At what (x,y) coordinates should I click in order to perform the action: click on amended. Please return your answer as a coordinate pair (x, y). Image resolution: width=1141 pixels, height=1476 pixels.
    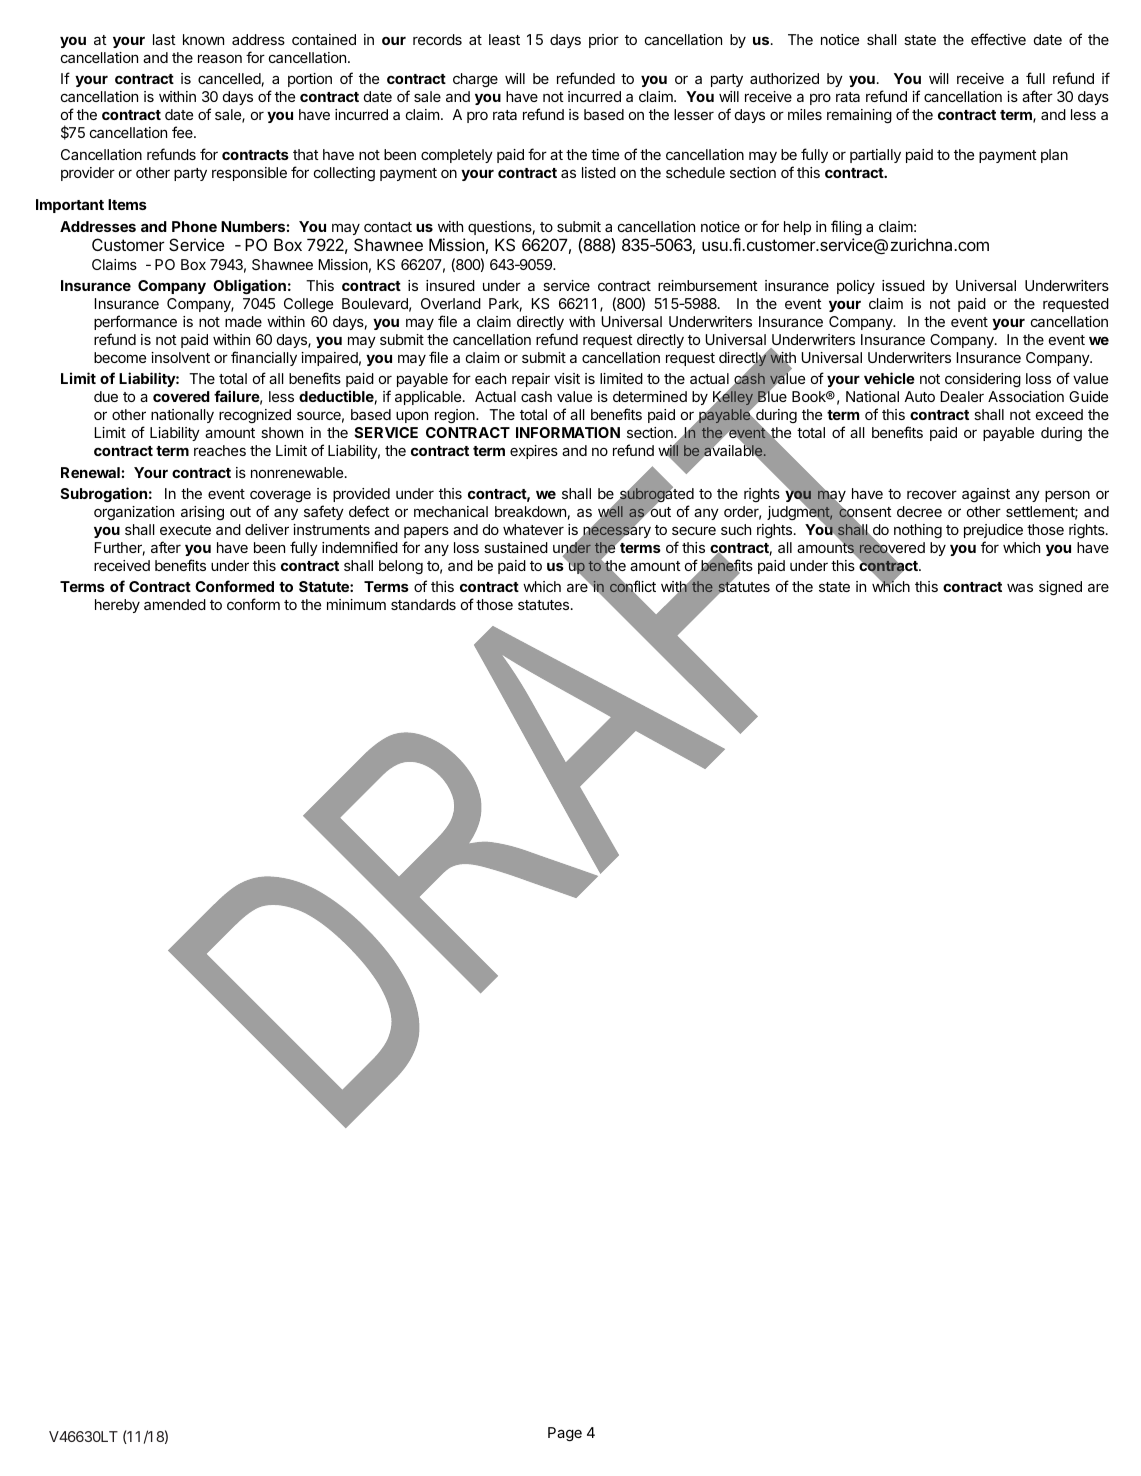
    Looking at the image, I should click on (175, 604).
